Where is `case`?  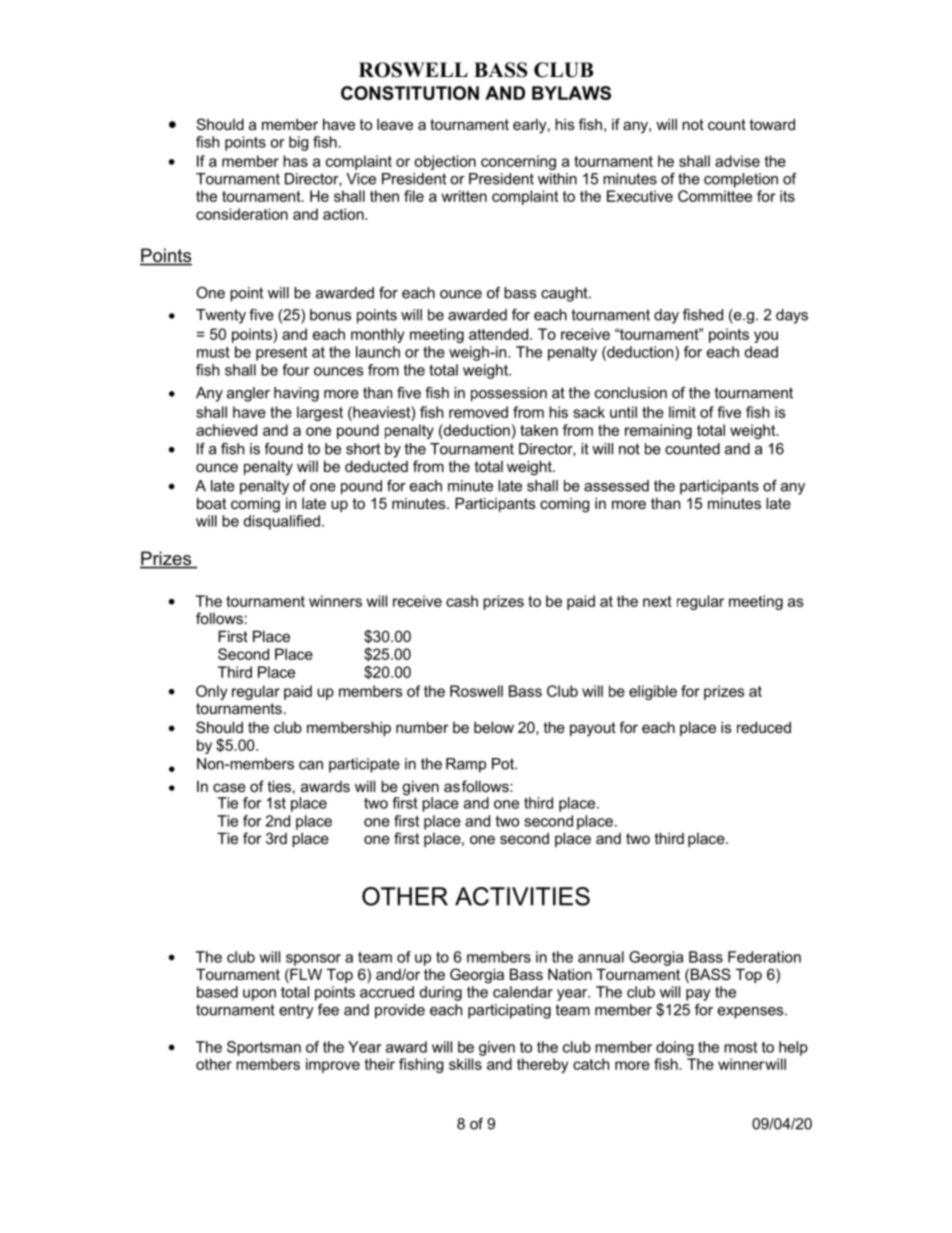 case is located at coordinates (229, 787).
